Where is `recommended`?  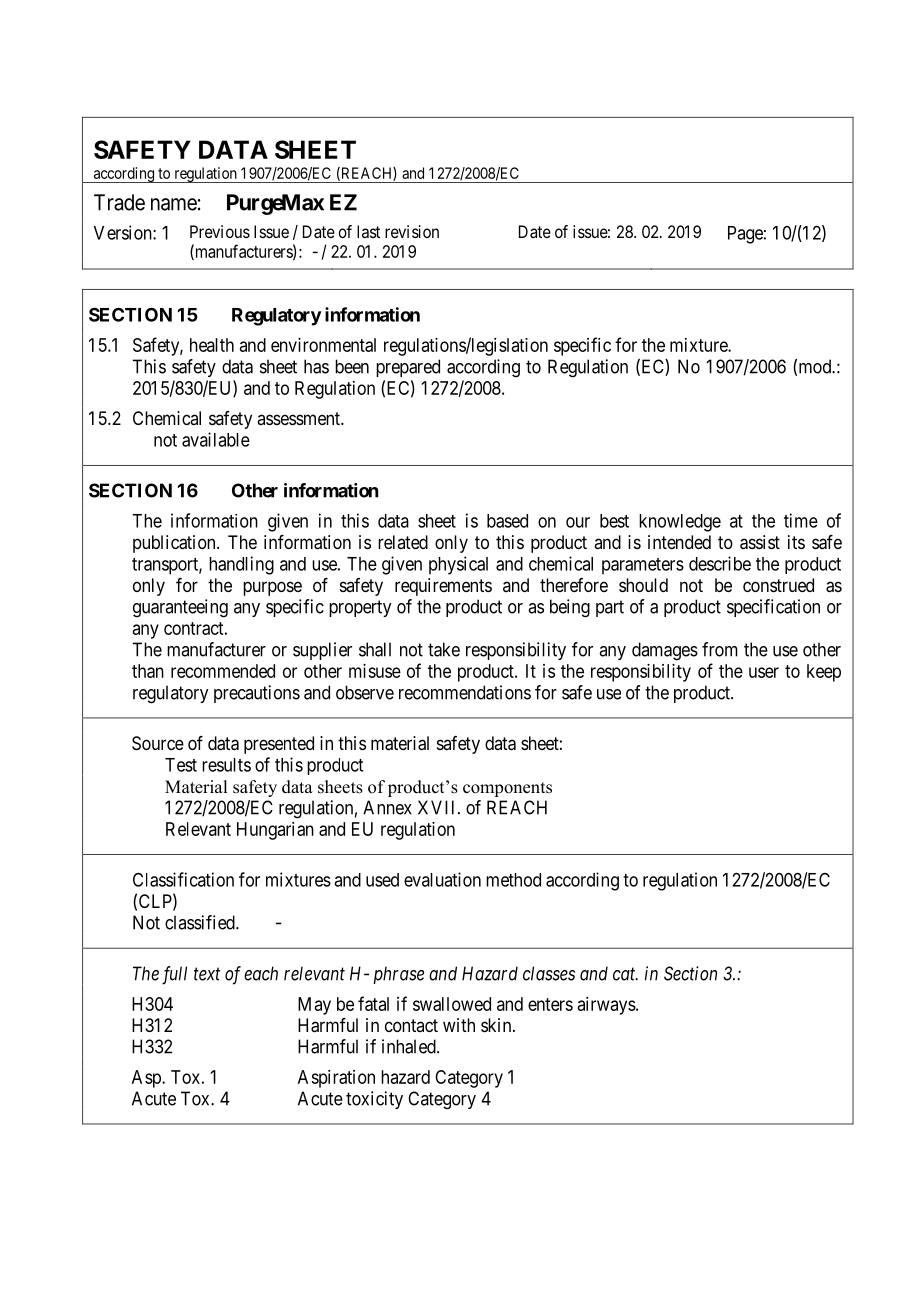 recommended is located at coordinates (223, 671).
